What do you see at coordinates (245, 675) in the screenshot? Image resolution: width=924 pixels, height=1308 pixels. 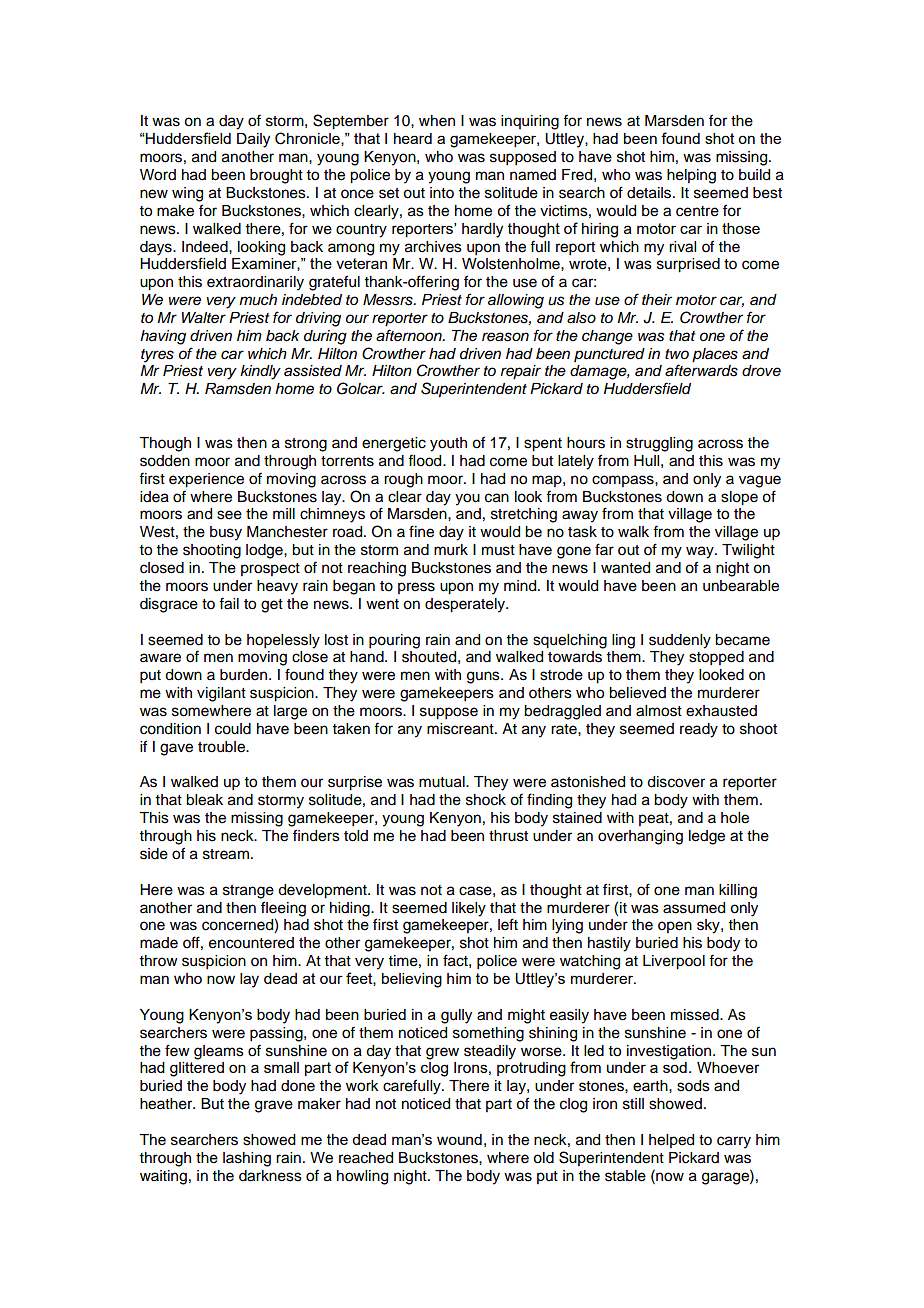 I see `burden` at bounding box center [245, 675].
